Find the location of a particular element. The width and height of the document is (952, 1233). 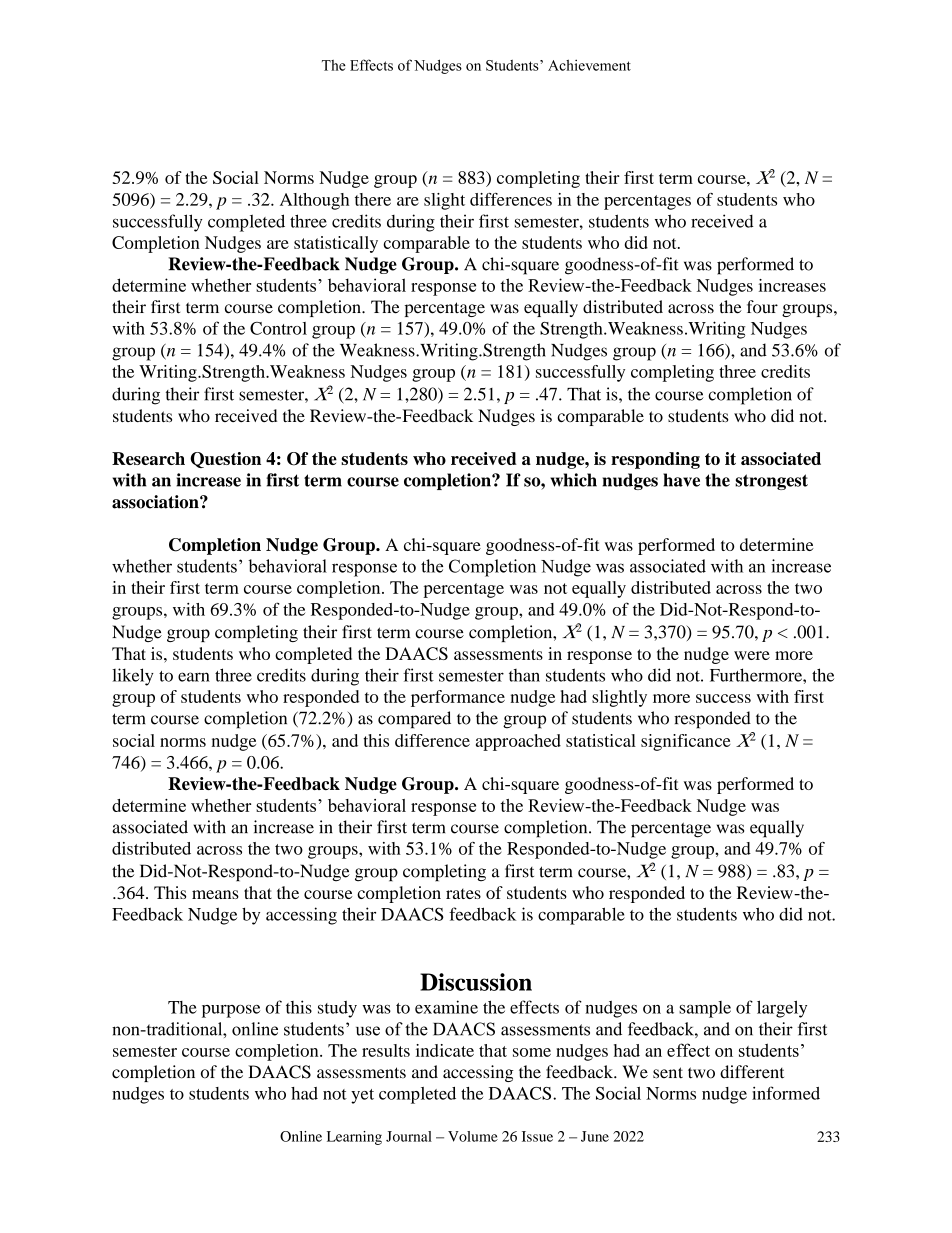

purpose is located at coordinates (231, 1011).
